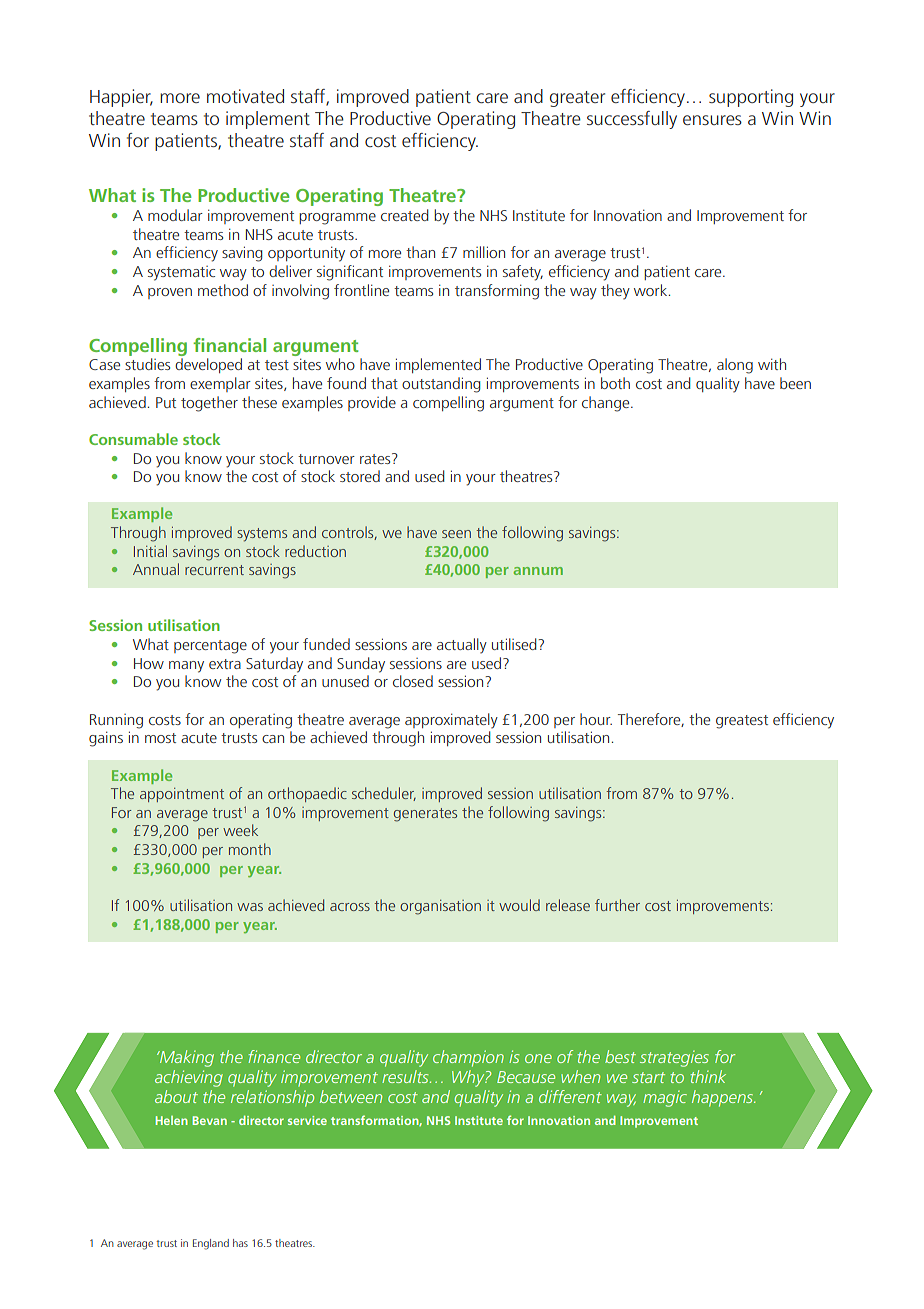 The width and height of the image is (924, 1309). I want to click on many, so click(186, 667).
